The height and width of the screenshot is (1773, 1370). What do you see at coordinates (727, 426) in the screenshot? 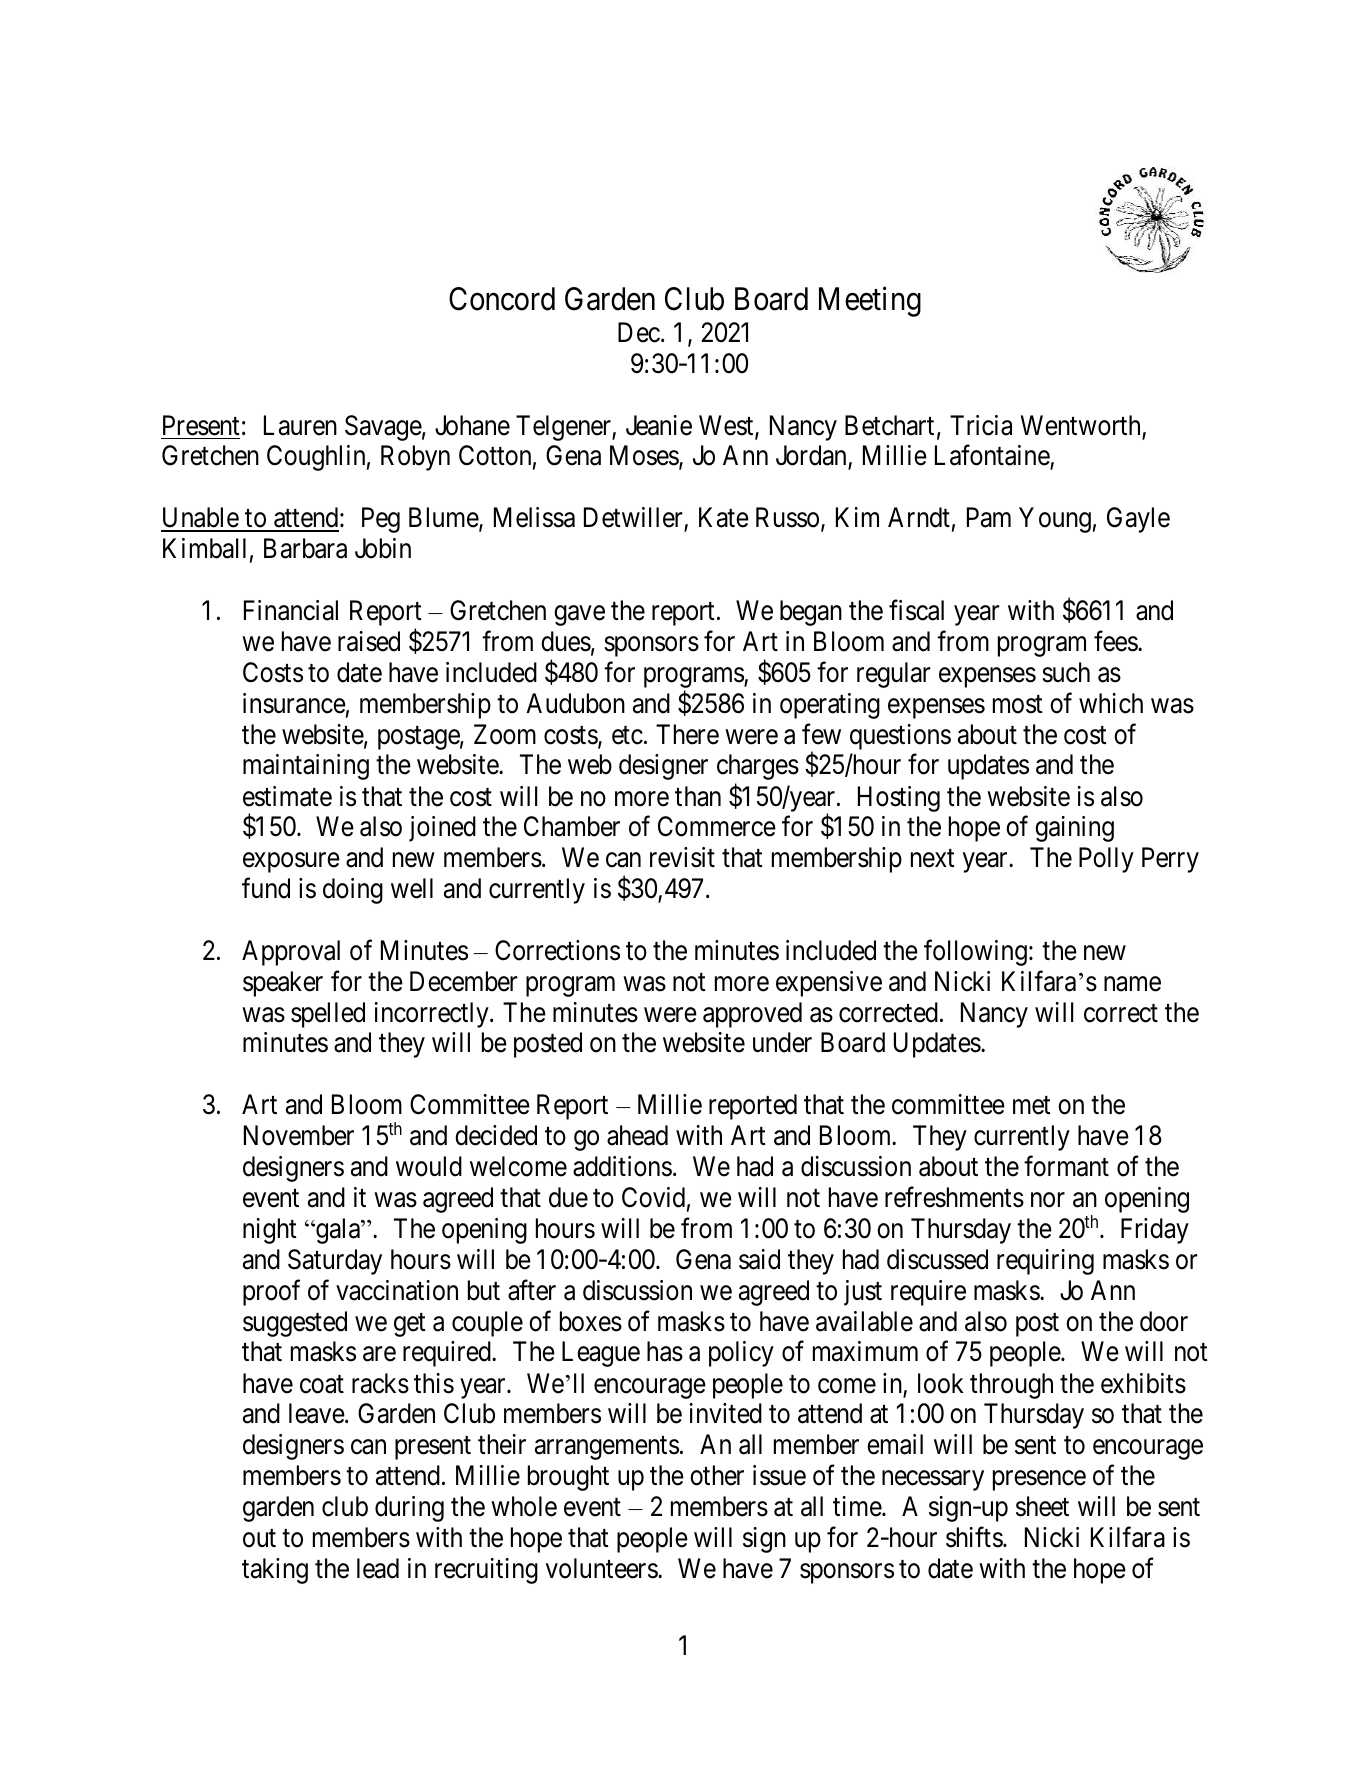
I see `West` at bounding box center [727, 426].
